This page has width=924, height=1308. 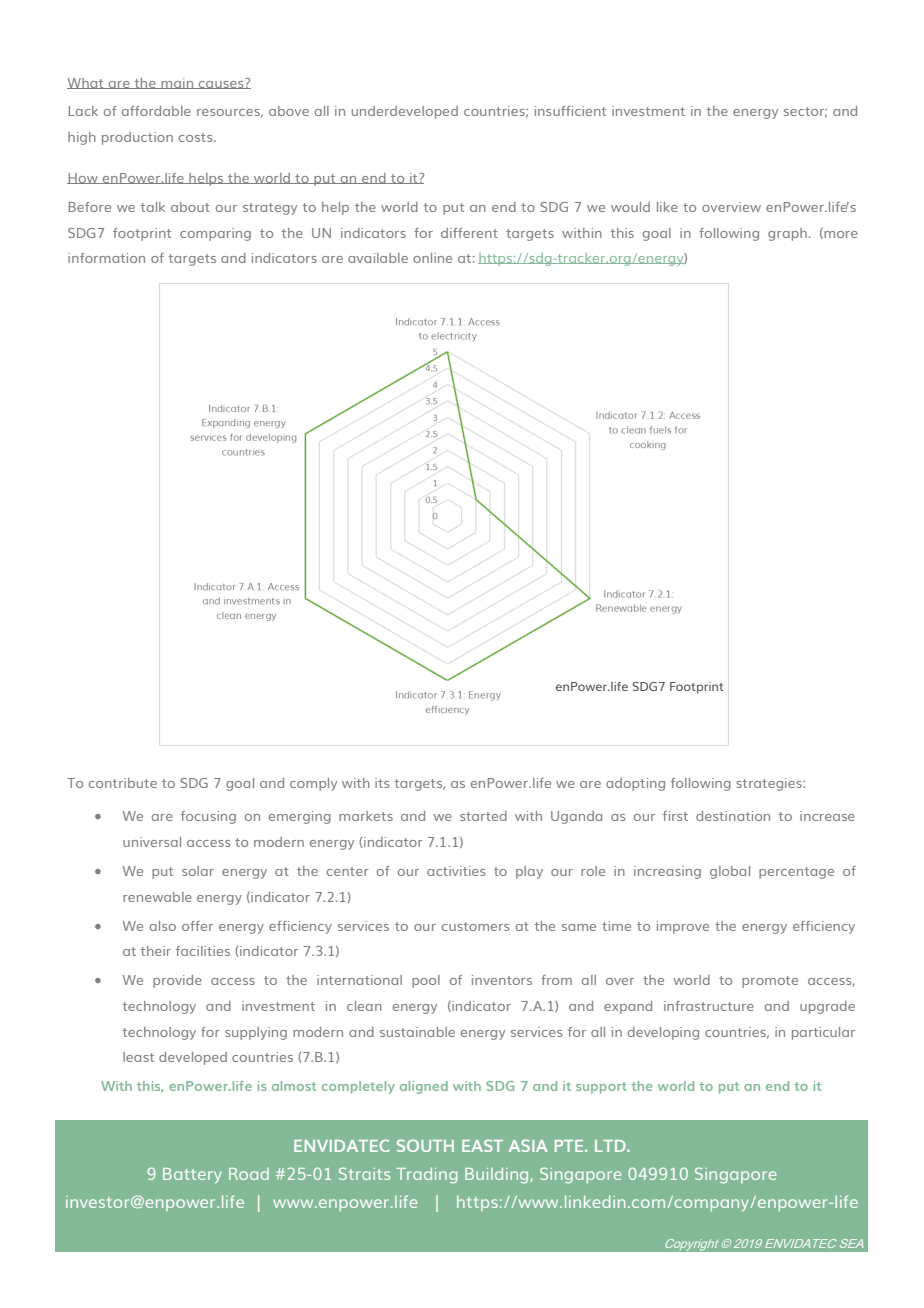 What do you see at coordinates (106, 258) in the page?
I see `information` at bounding box center [106, 258].
